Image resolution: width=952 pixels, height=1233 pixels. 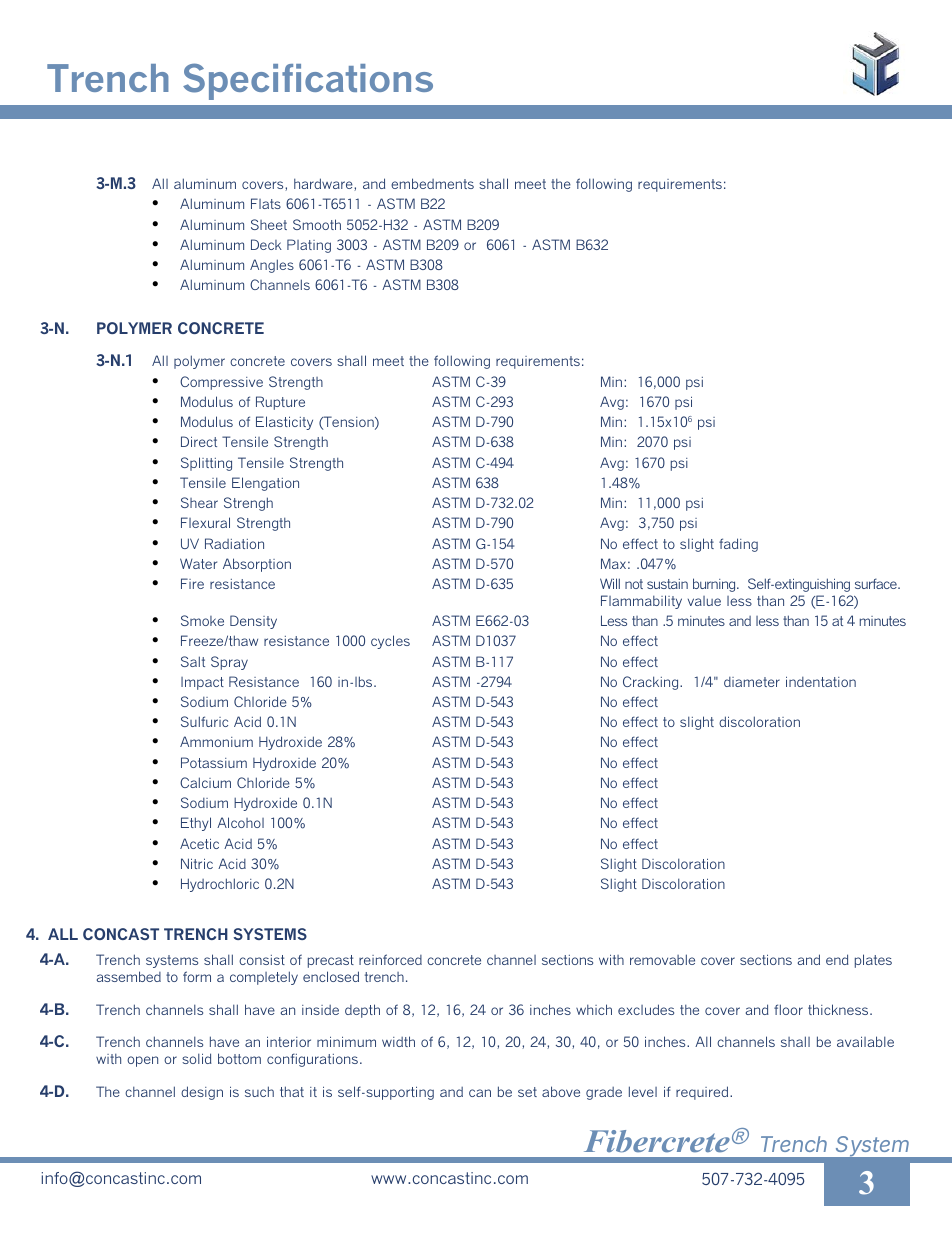 What do you see at coordinates (788, 1009) in the page?
I see `floor` at bounding box center [788, 1009].
